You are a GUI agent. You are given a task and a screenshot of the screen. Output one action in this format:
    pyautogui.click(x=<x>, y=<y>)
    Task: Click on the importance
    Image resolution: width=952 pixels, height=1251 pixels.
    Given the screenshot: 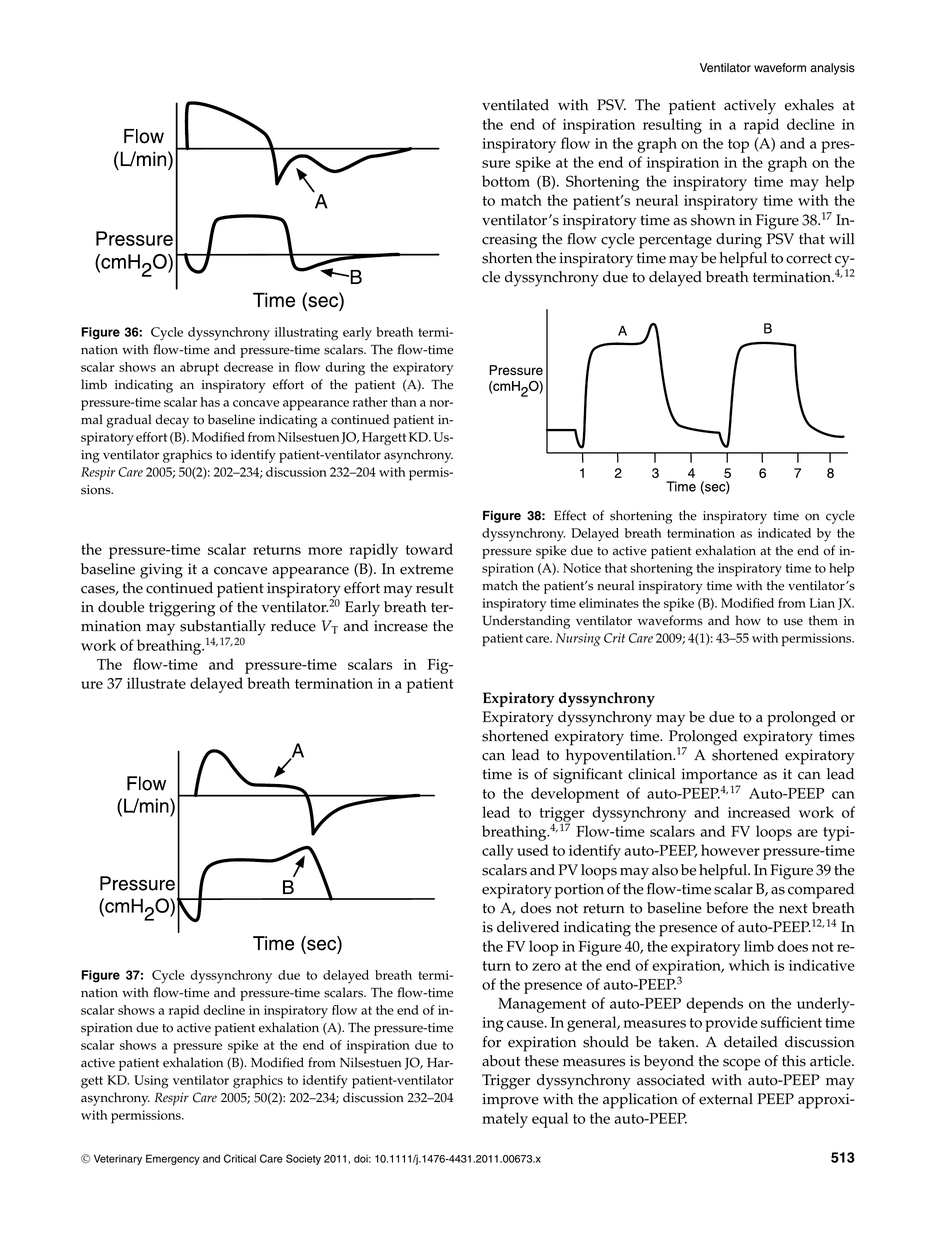 What is the action you would take?
    pyautogui.click(x=719, y=777)
